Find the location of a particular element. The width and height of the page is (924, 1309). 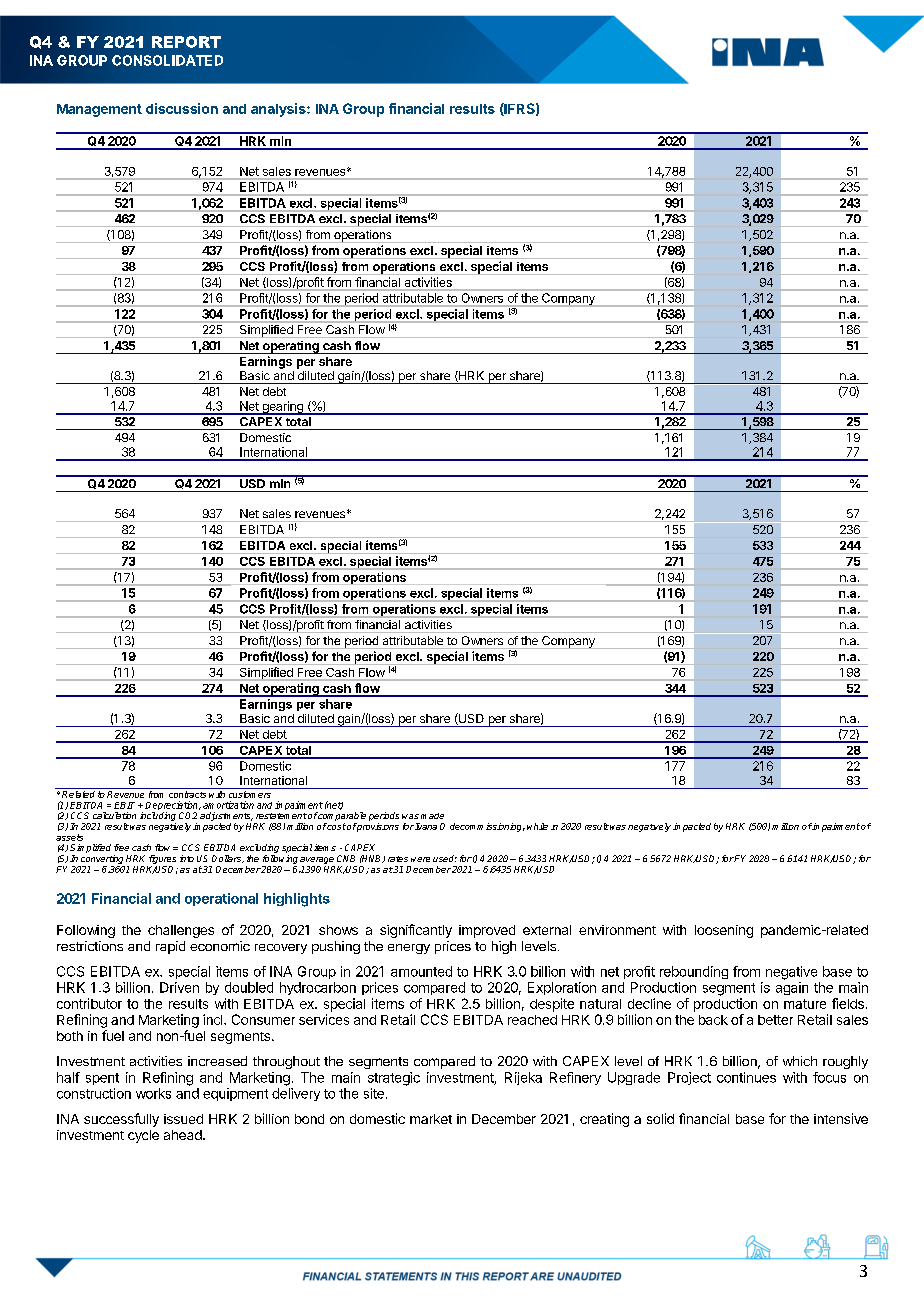

analysis is located at coordinates (279, 110).
